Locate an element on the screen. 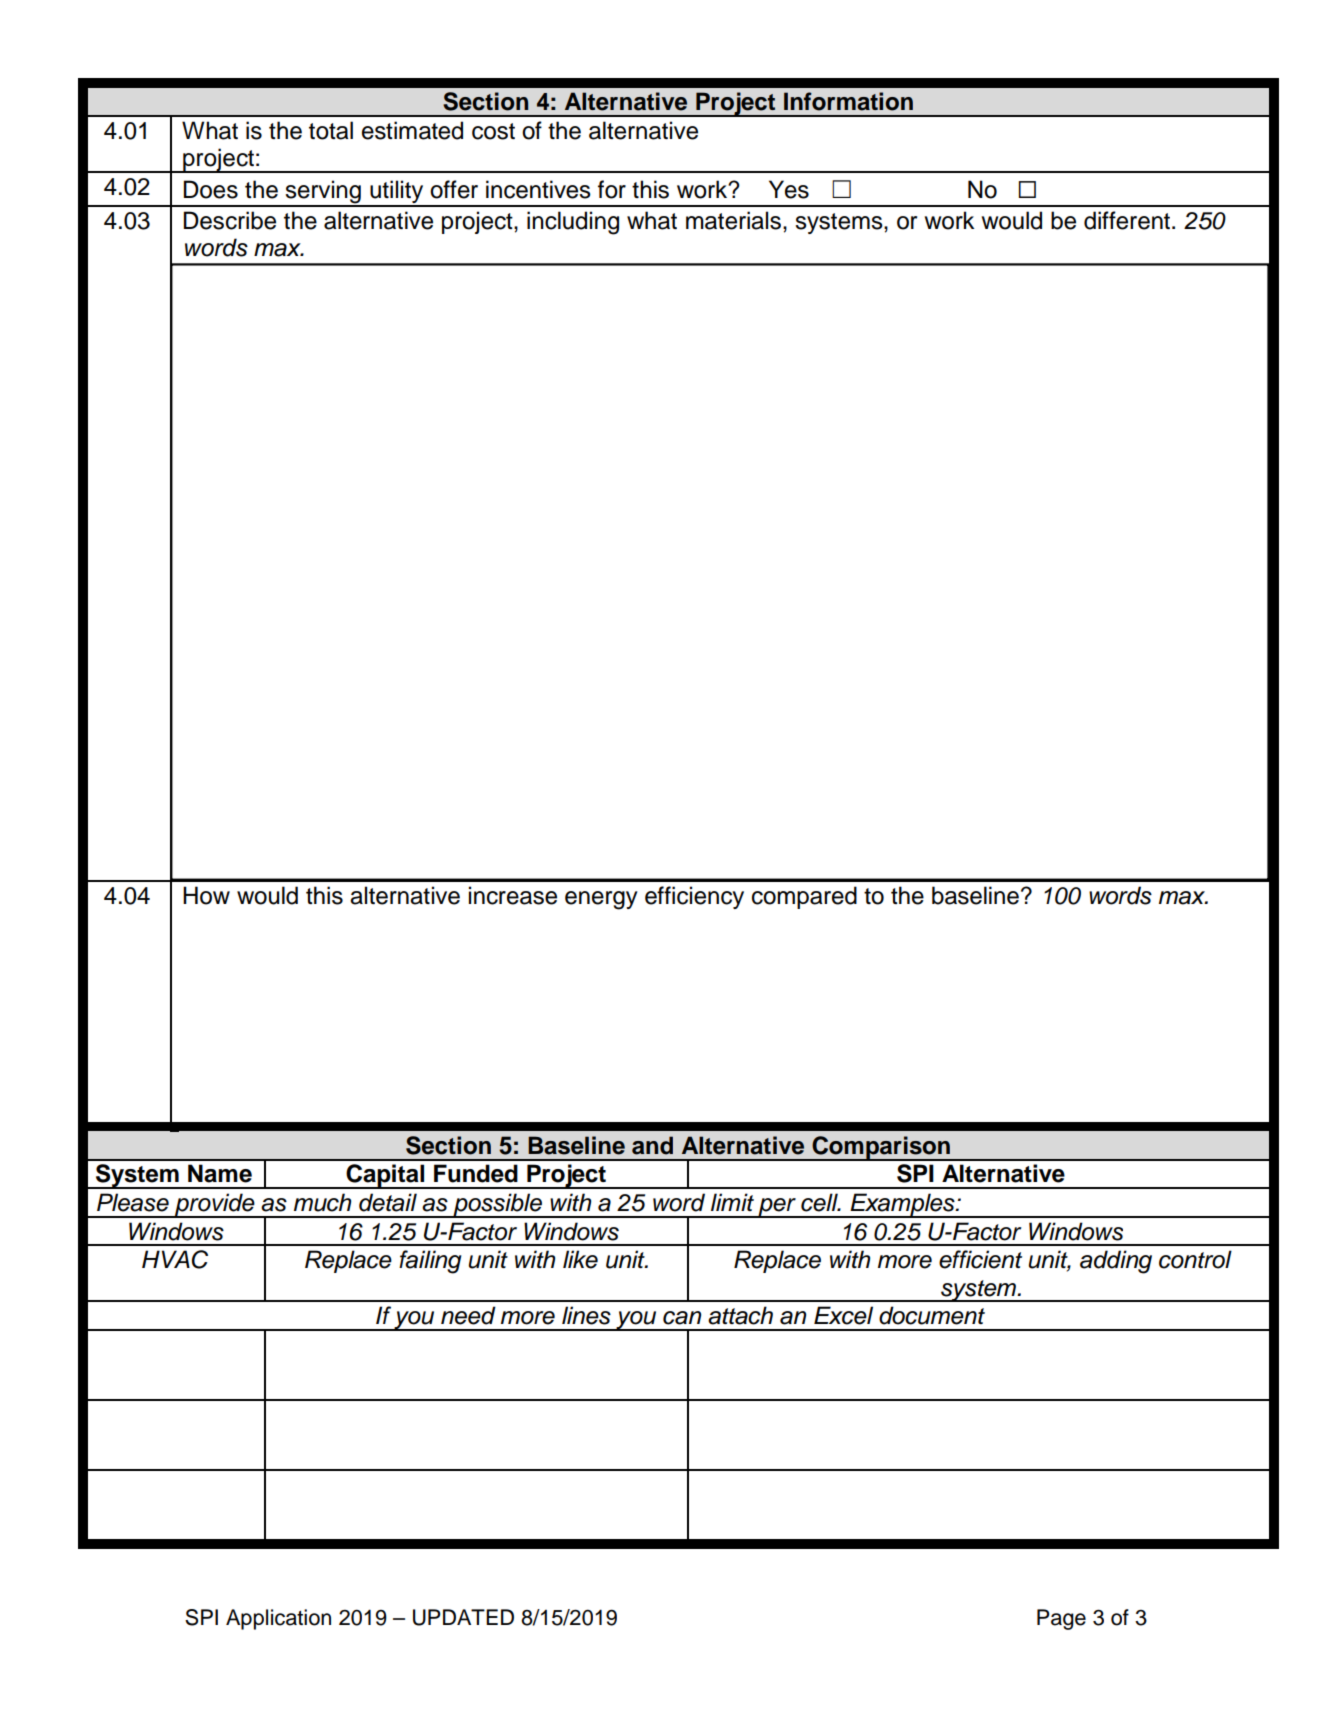 The height and width of the screenshot is (1720, 1332). total is located at coordinates (331, 130).
